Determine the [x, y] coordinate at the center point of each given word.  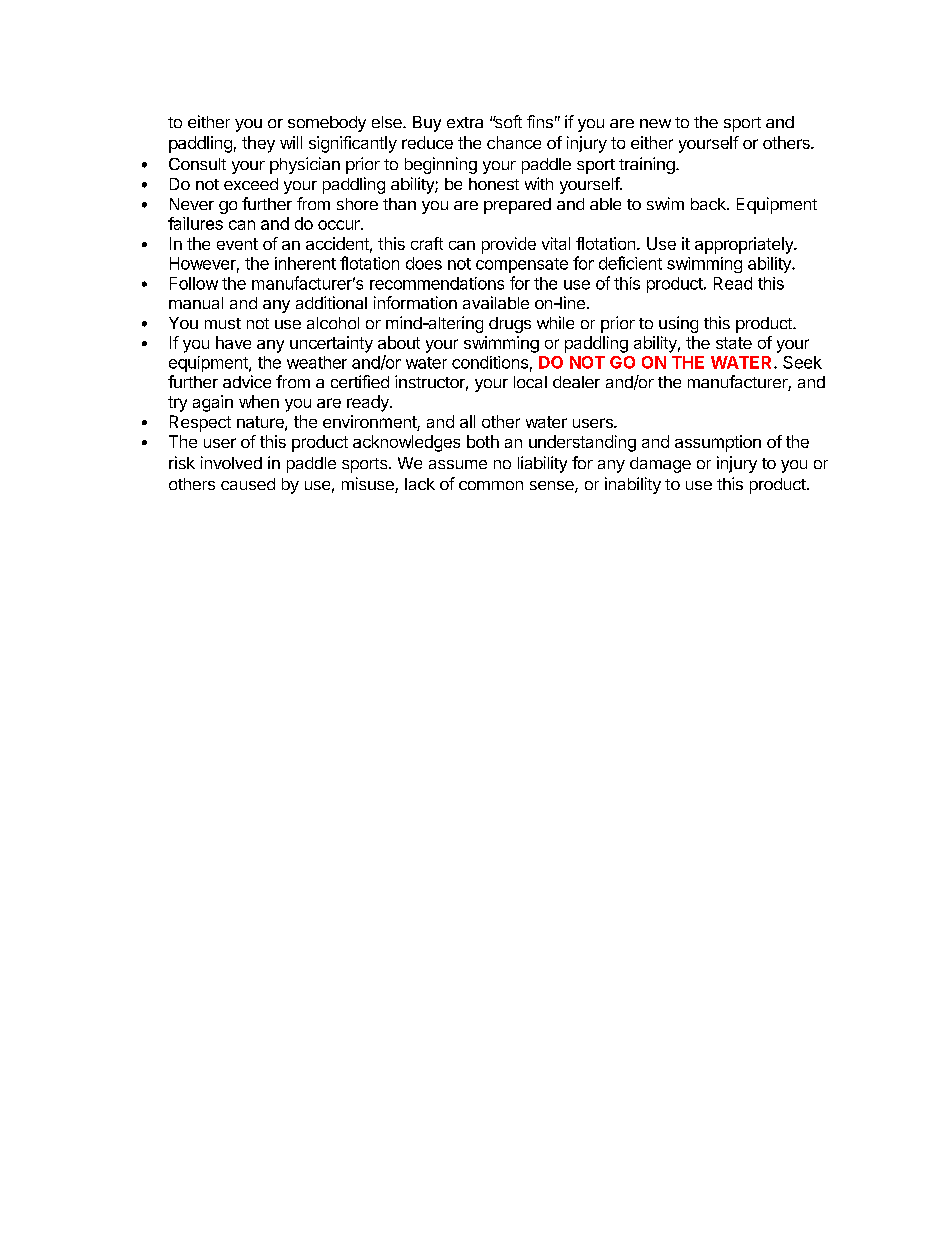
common [491, 485]
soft [507, 121]
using [678, 324]
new [655, 123]
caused [248, 484]
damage [660, 465]
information [415, 302]
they [258, 144]
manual [196, 303]
